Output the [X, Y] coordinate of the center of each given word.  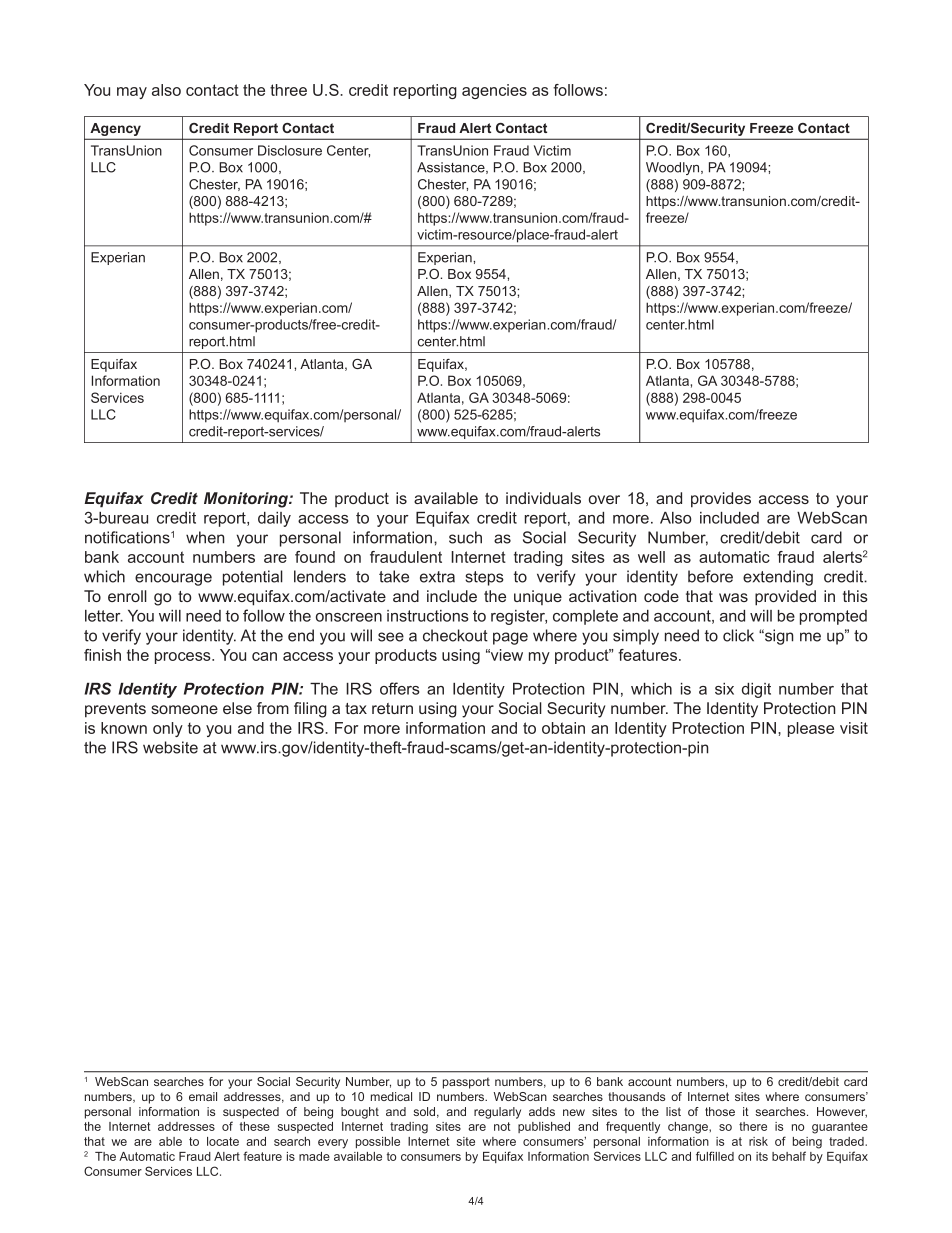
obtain [563, 728]
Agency [116, 129]
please [811, 729]
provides [721, 500]
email [203, 1096]
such [465, 537]
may [132, 93]
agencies [494, 91]
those [720, 1111]
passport [466, 1083]
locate [223, 1141]
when [205, 537]
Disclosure [290, 150]
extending [778, 578]
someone [184, 709]
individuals [543, 498]
